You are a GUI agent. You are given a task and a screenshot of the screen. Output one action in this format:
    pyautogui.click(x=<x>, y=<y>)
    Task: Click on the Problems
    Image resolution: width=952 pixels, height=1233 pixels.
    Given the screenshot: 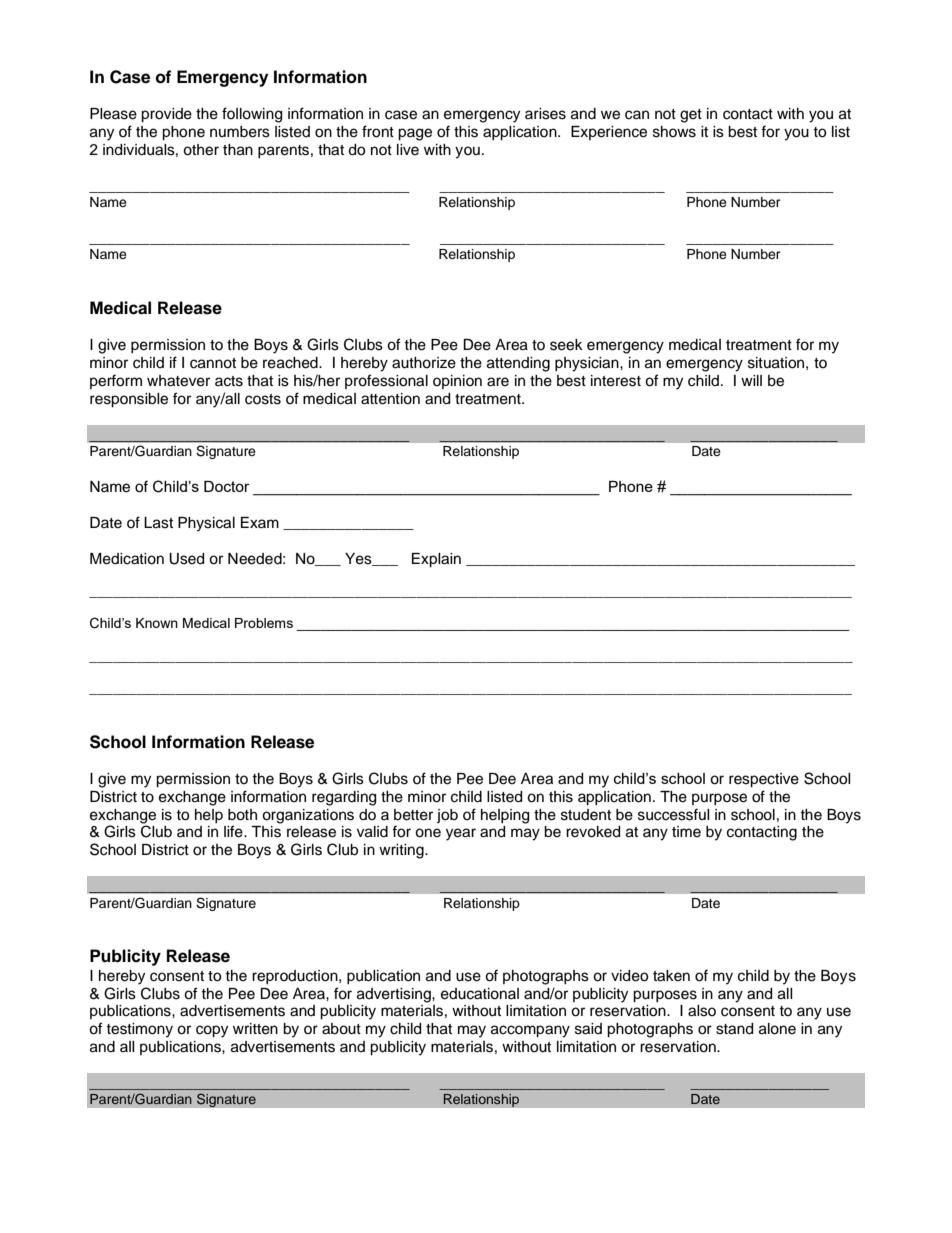 What is the action you would take?
    pyautogui.click(x=264, y=623)
